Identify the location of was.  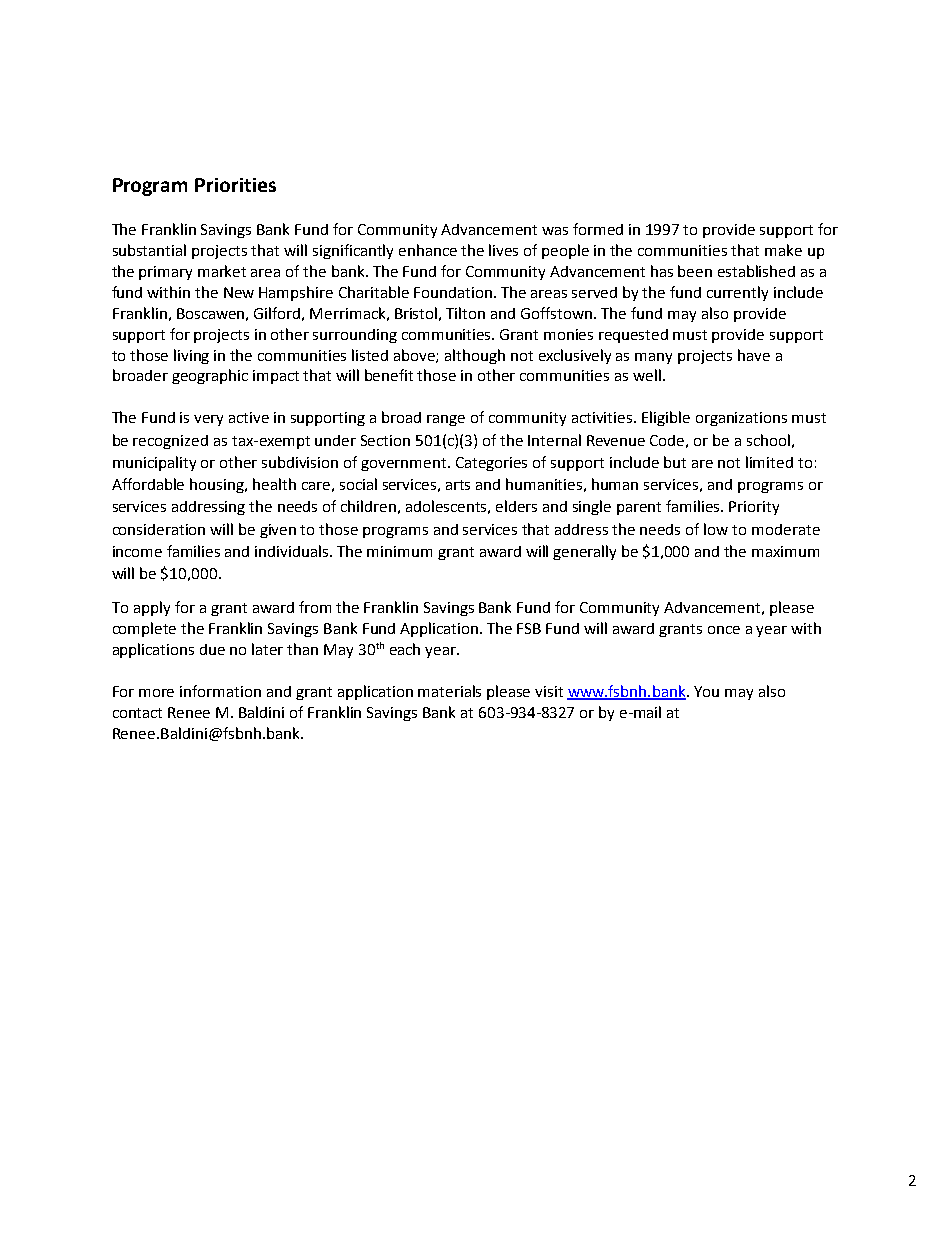
(555, 231).
